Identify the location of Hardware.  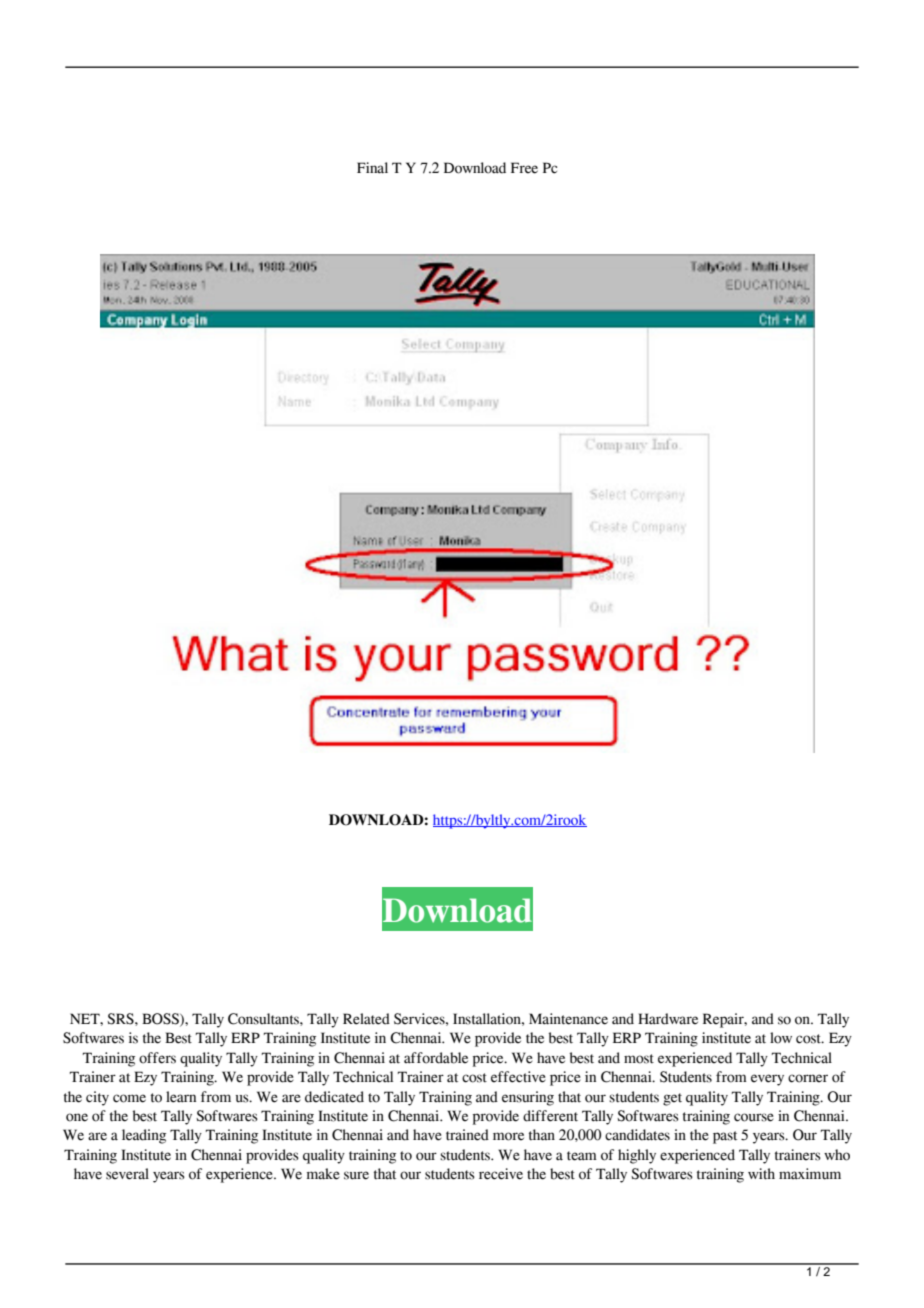
(668, 1019).
